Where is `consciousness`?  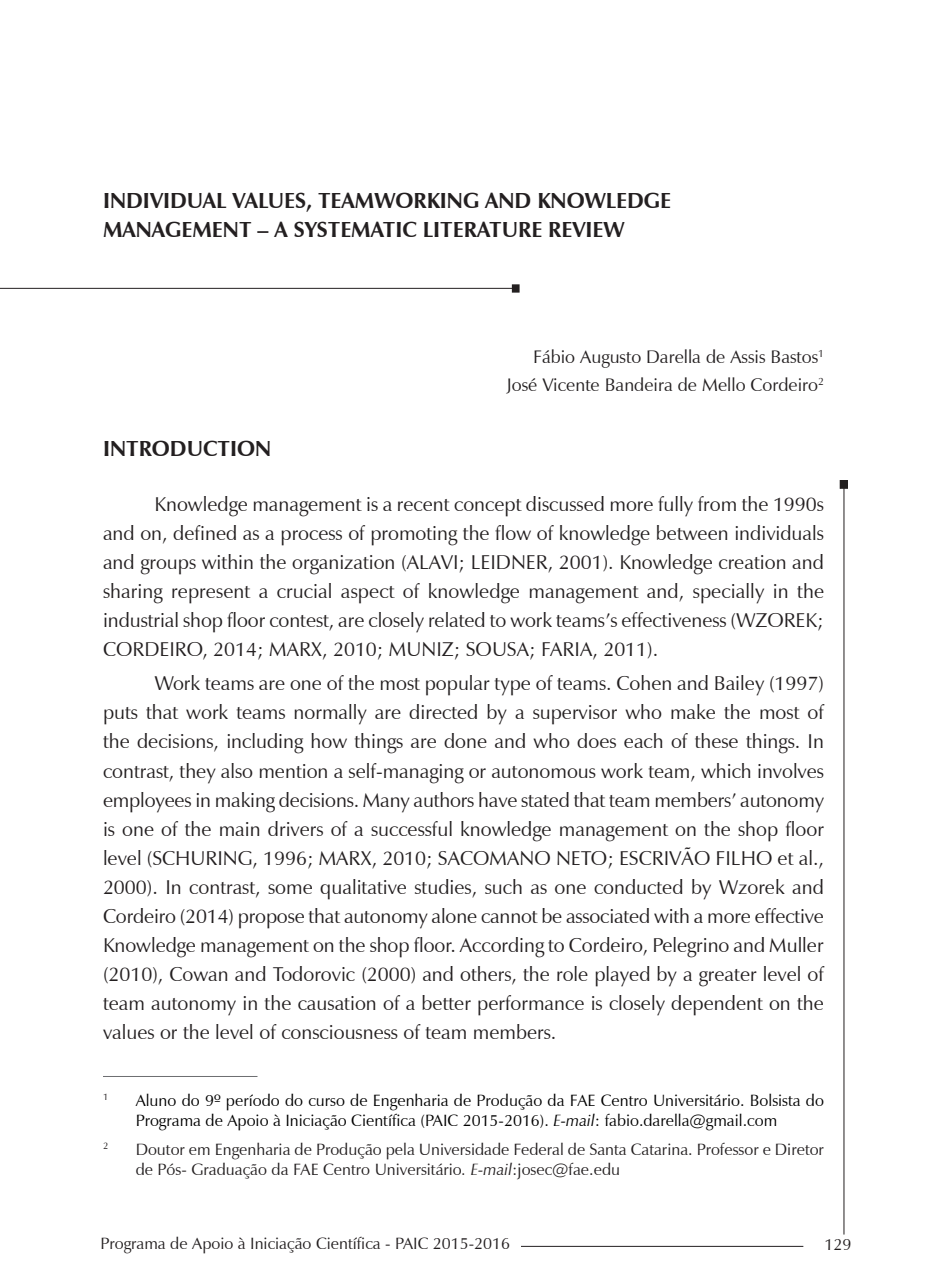 consciousness is located at coordinates (340, 1032).
